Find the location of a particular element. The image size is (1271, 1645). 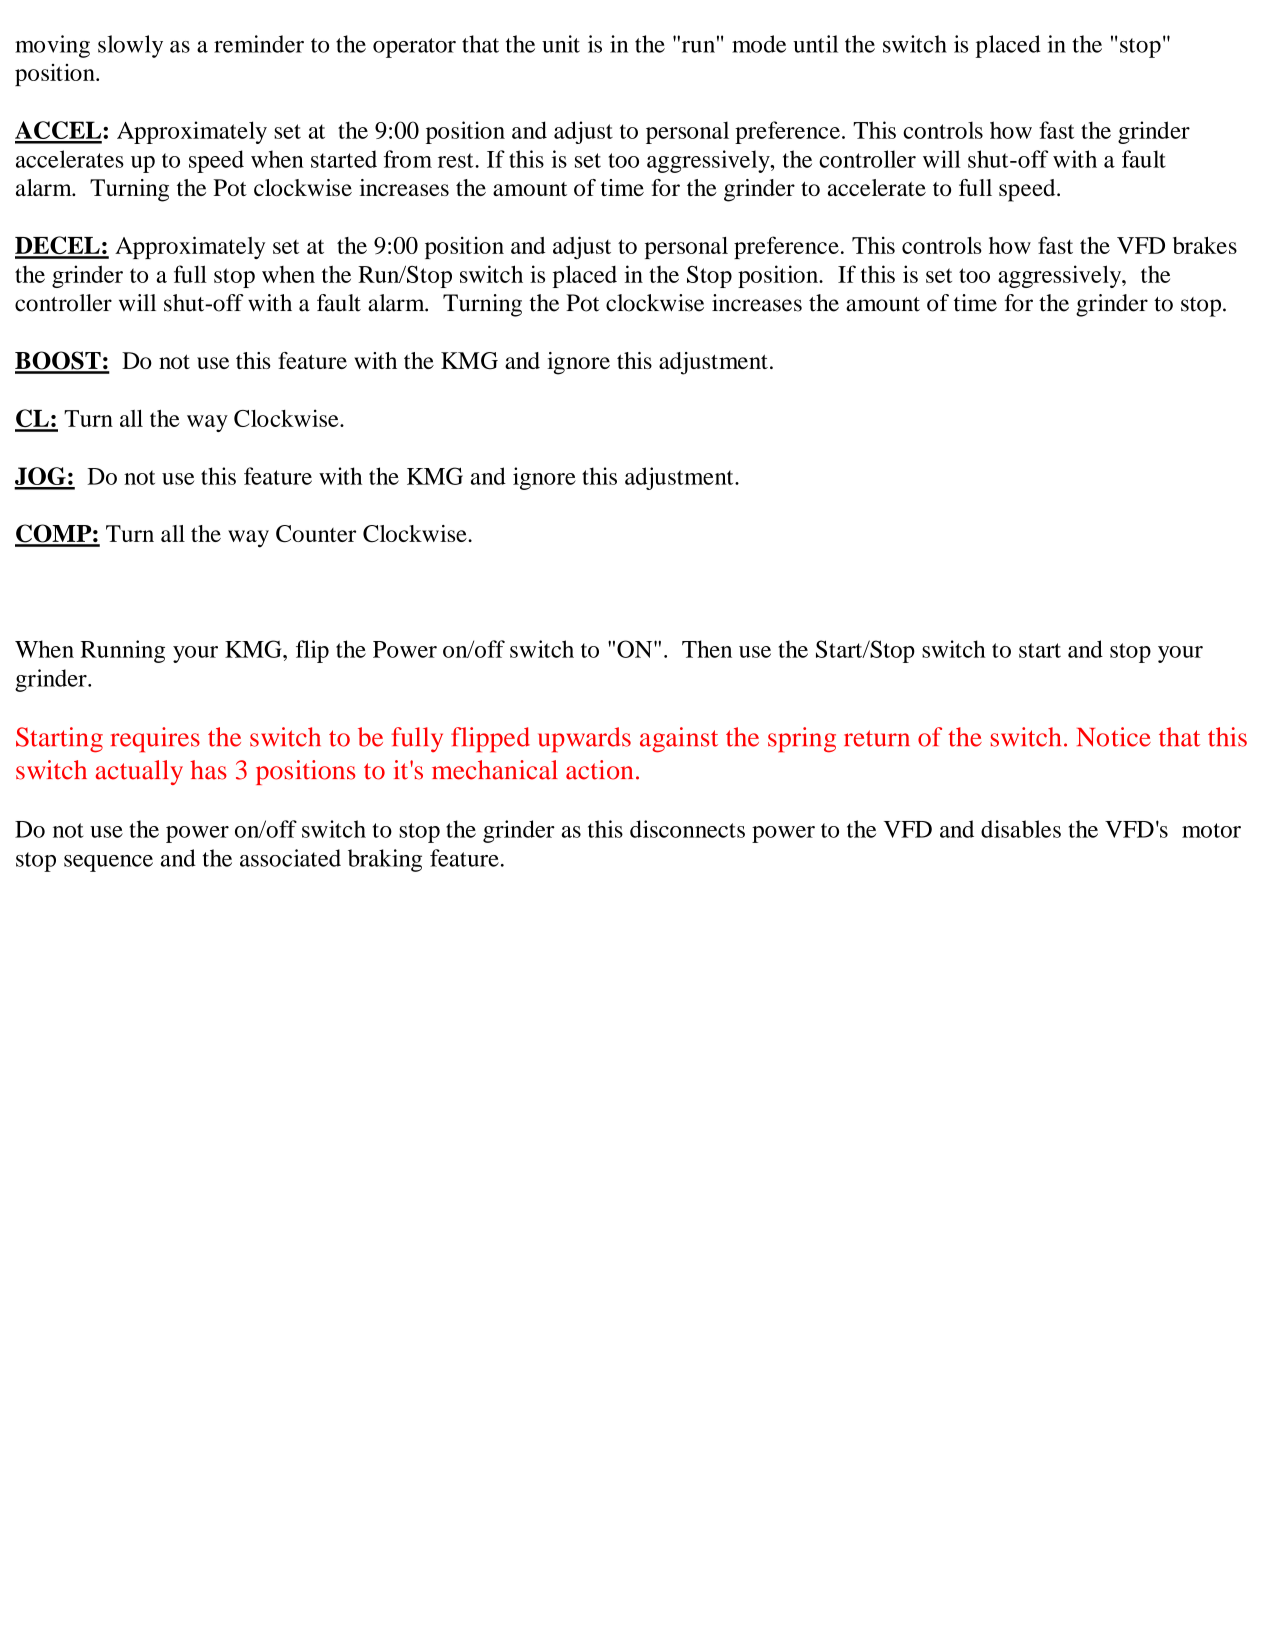

sequence is located at coordinates (108, 863).
